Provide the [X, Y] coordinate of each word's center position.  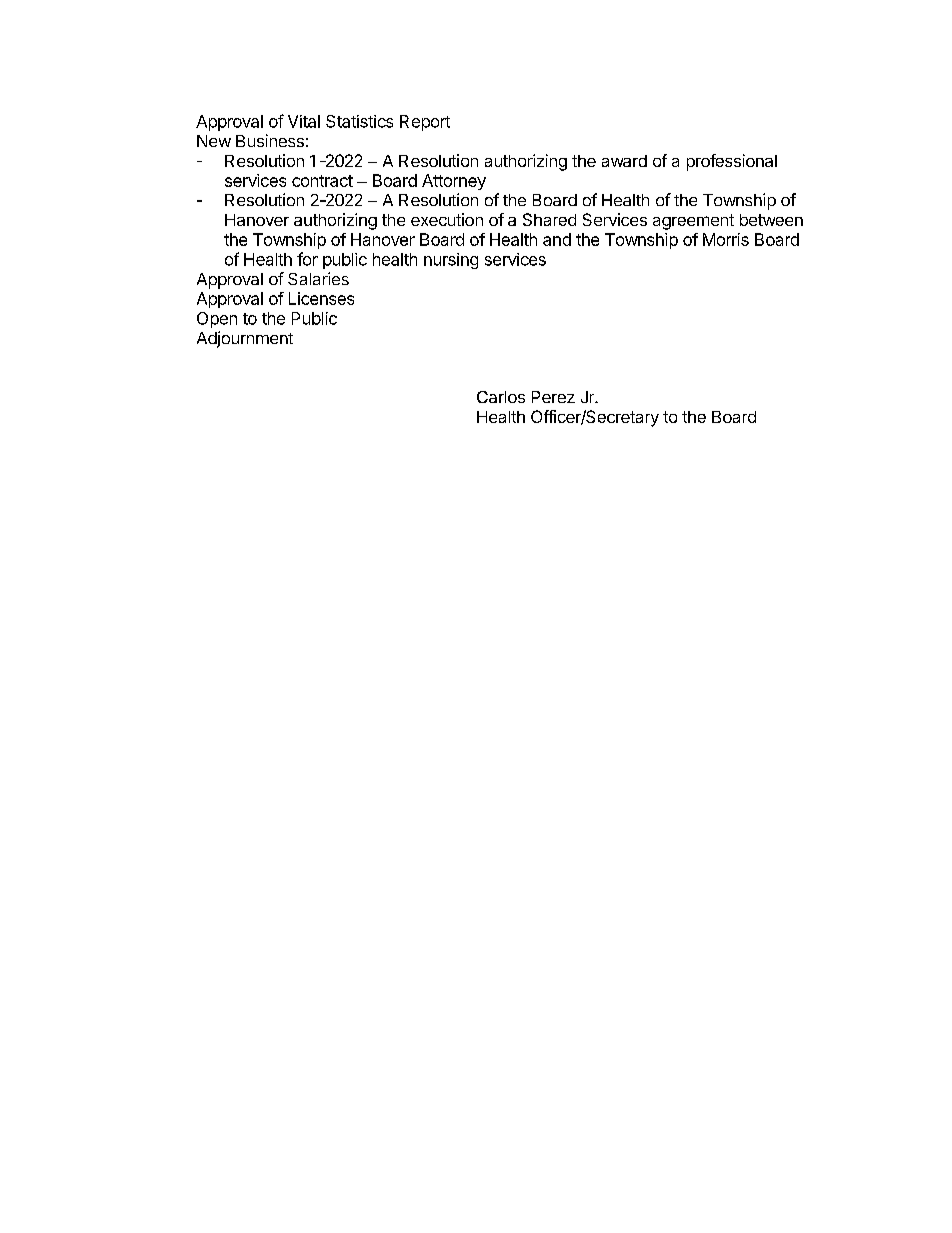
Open [217, 320]
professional [732, 162]
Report [425, 123]
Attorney [454, 182]
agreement [693, 222]
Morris [726, 239]
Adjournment [245, 339]
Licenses [321, 298]
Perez [553, 397]
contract [322, 181]
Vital [304, 121]
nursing [451, 261]
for [307, 259]
